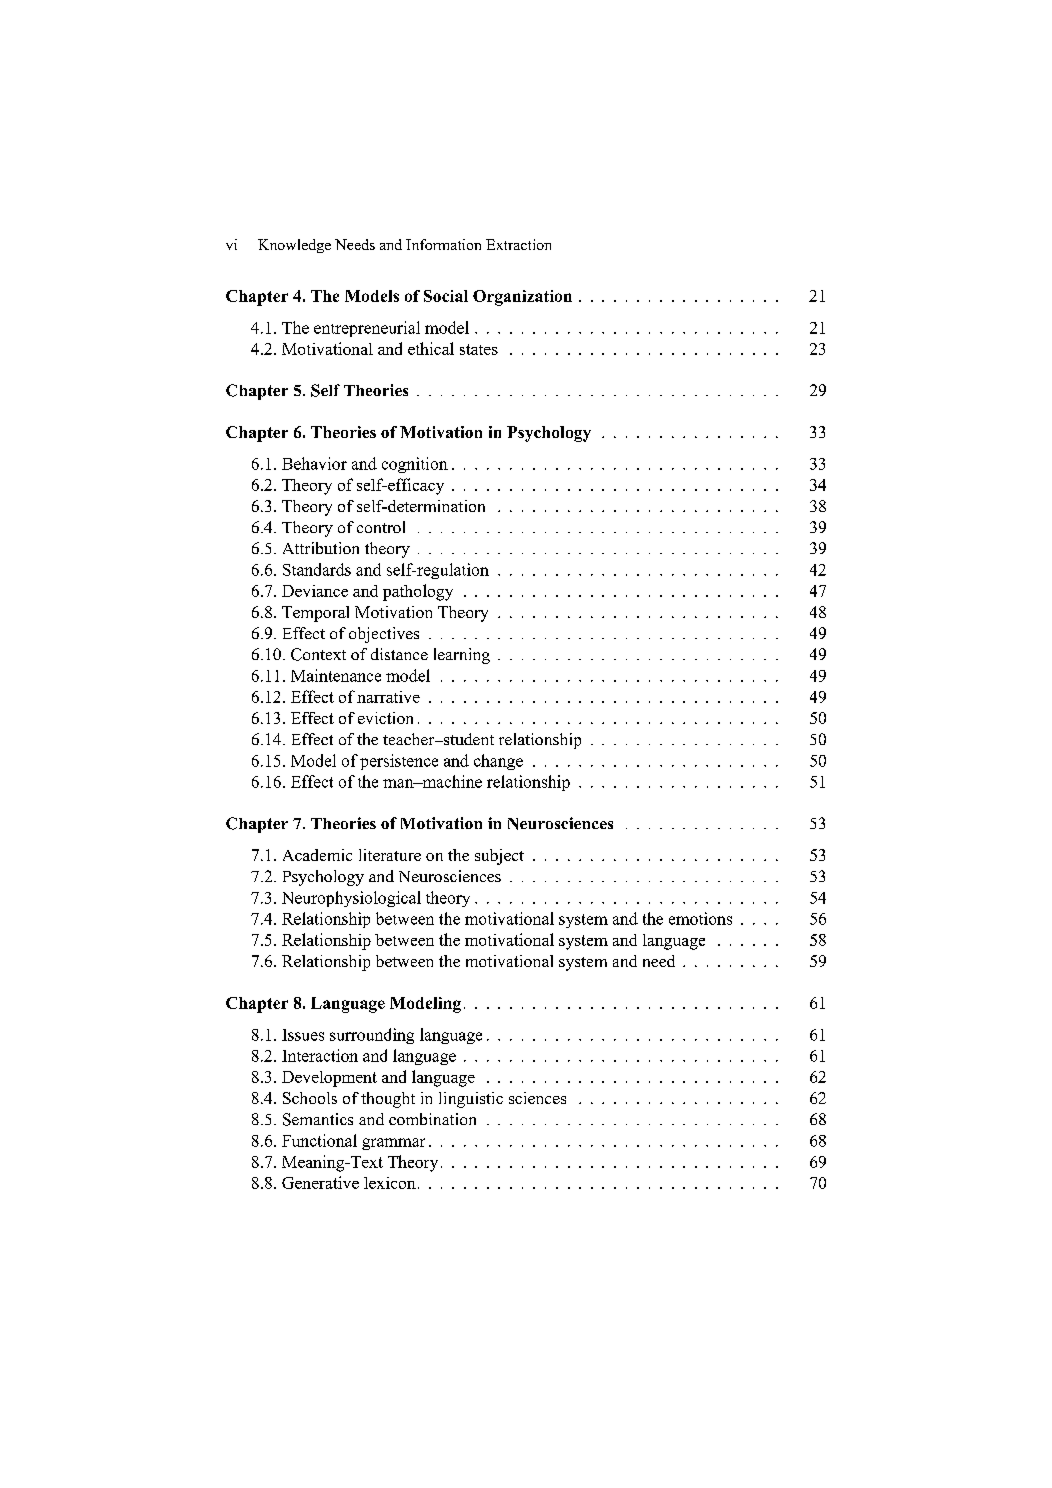  What do you see at coordinates (462, 656) in the document?
I see `learning` at bounding box center [462, 656].
